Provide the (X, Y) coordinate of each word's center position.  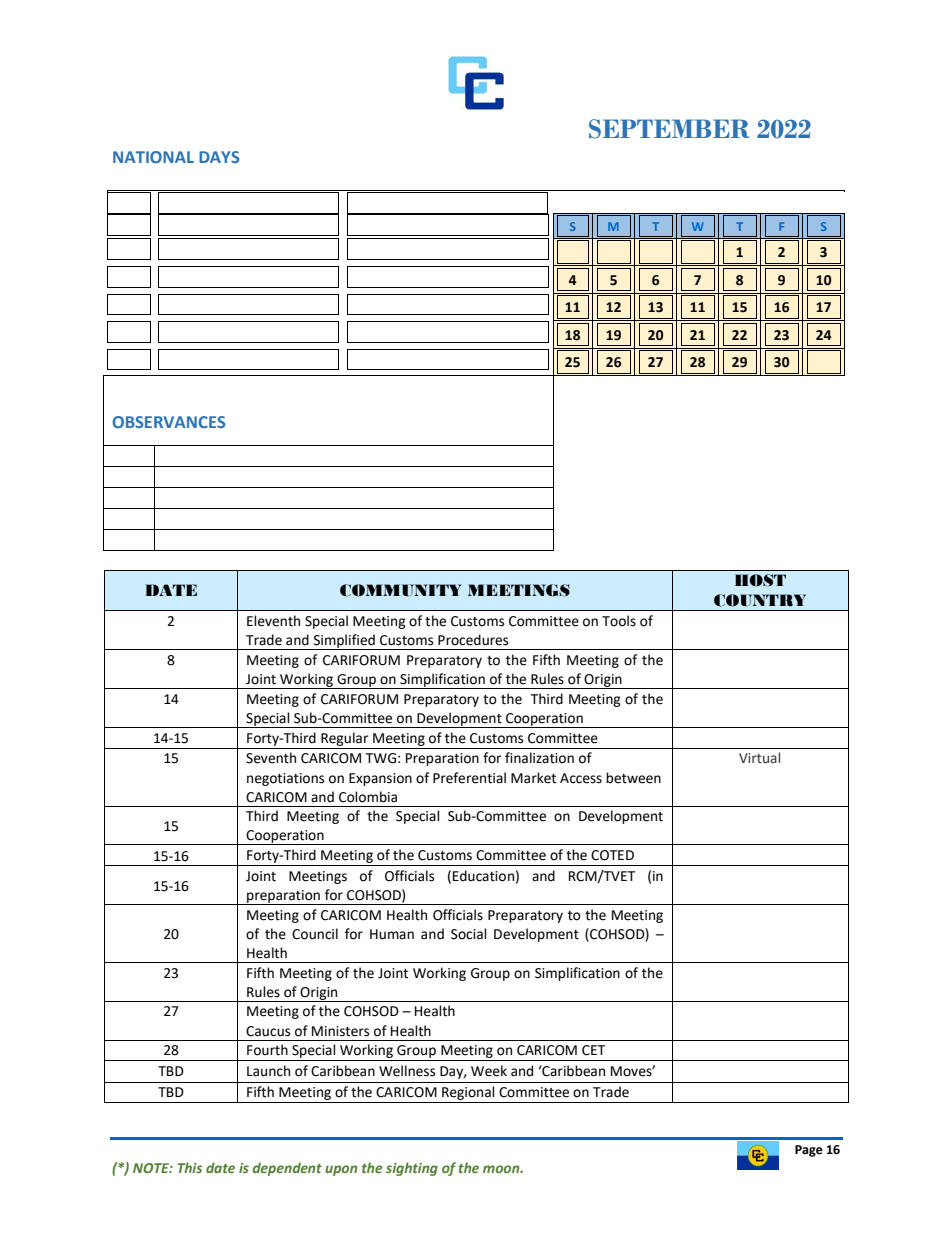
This (190, 1167)
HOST (760, 580)
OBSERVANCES (169, 422)
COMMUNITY (400, 590)
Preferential (469, 778)
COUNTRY (760, 600)
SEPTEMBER (669, 129)
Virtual (759, 757)
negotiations (285, 779)
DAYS (219, 157)
